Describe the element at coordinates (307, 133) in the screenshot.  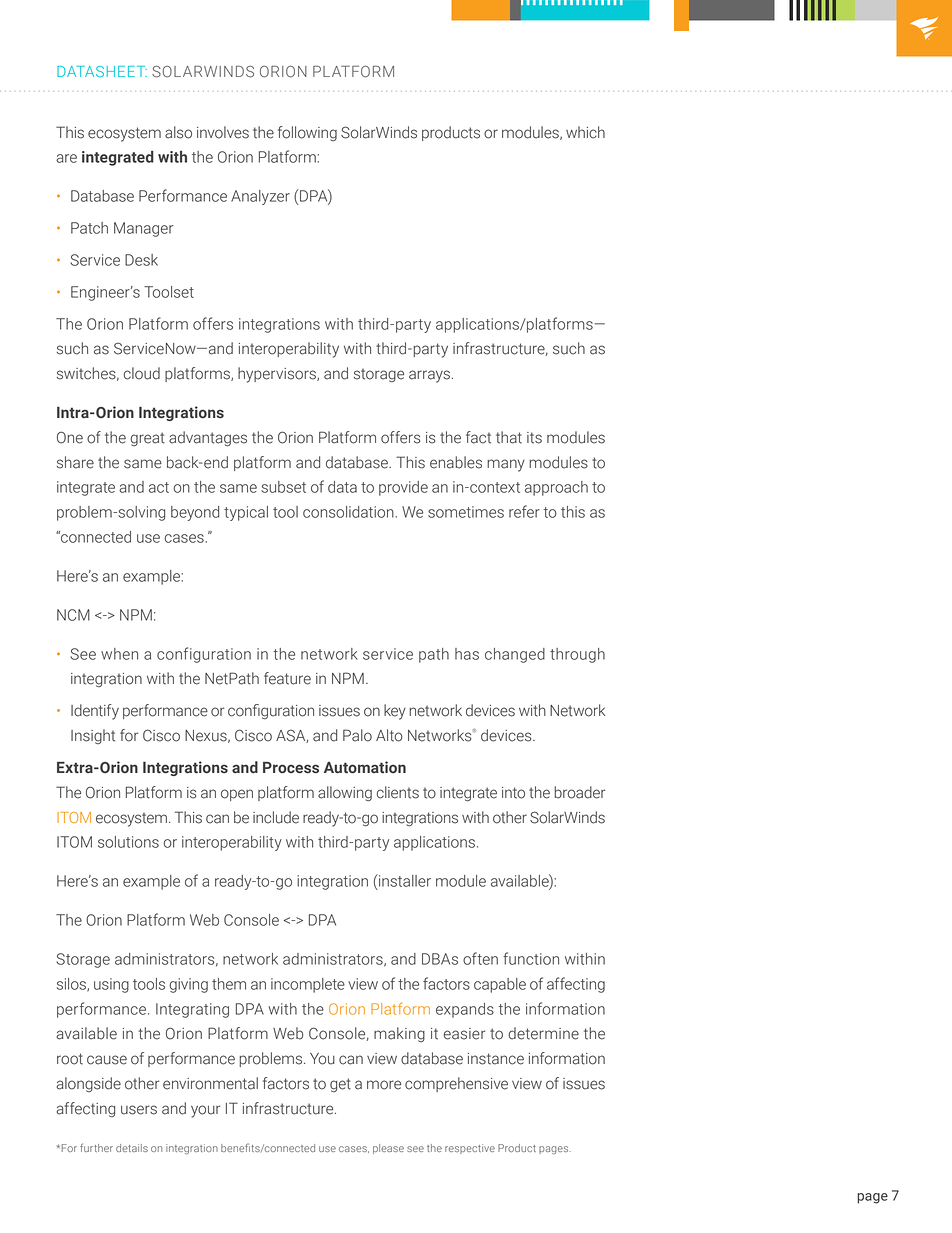
I see `following` at that location.
